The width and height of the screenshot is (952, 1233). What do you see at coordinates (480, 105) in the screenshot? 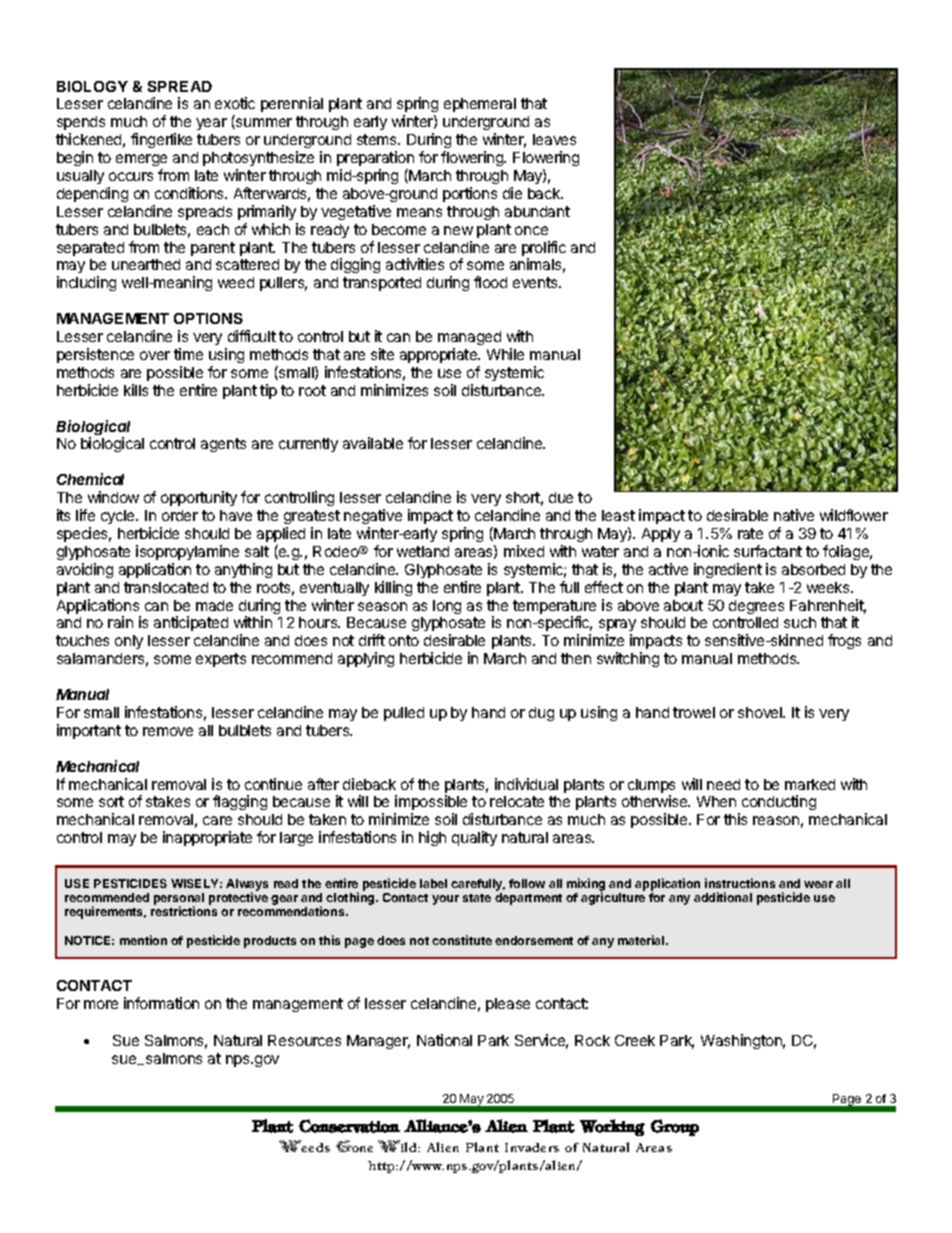
I see `ephemeral` at bounding box center [480, 105].
